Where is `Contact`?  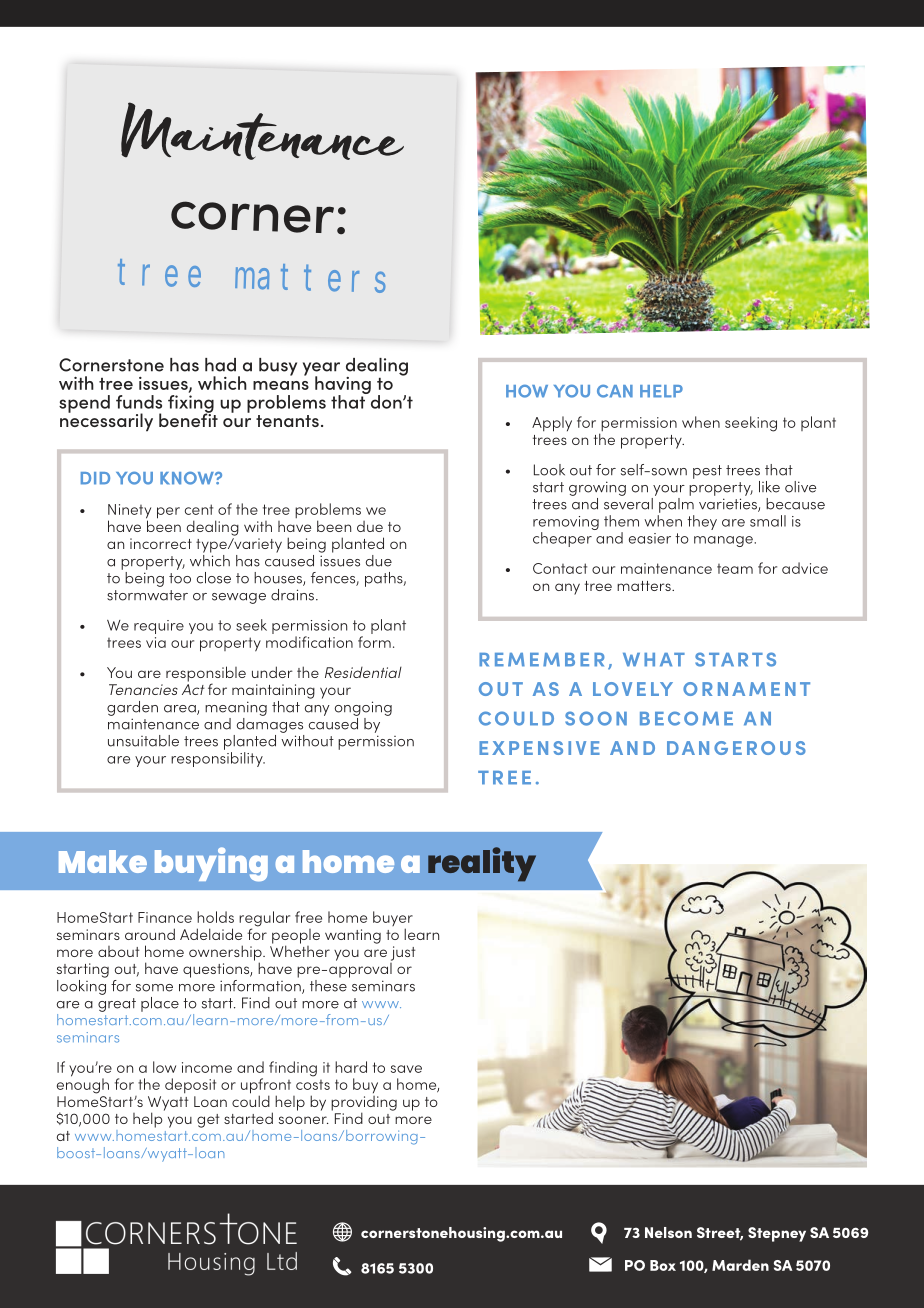
Contact is located at coordinates (560, 568).
